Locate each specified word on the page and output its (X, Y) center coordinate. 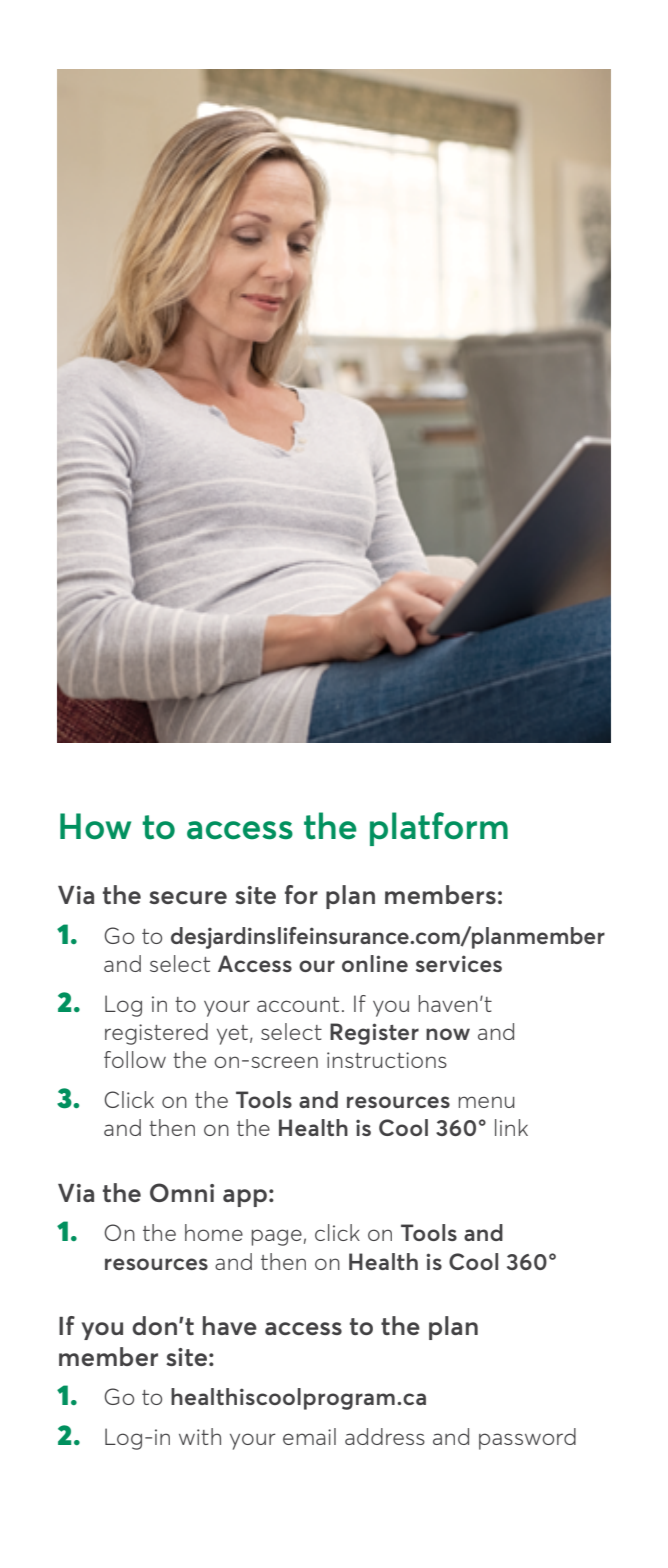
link (511, 1127)
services (459, 963)
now (448, 1034)
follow (135, 1059)
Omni (182, 1192)
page (277, 1237)
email (309, 1436)
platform (439, 829)
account (298, 1004)
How (95, 826)
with (200, 1436)
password (527, 1439)
